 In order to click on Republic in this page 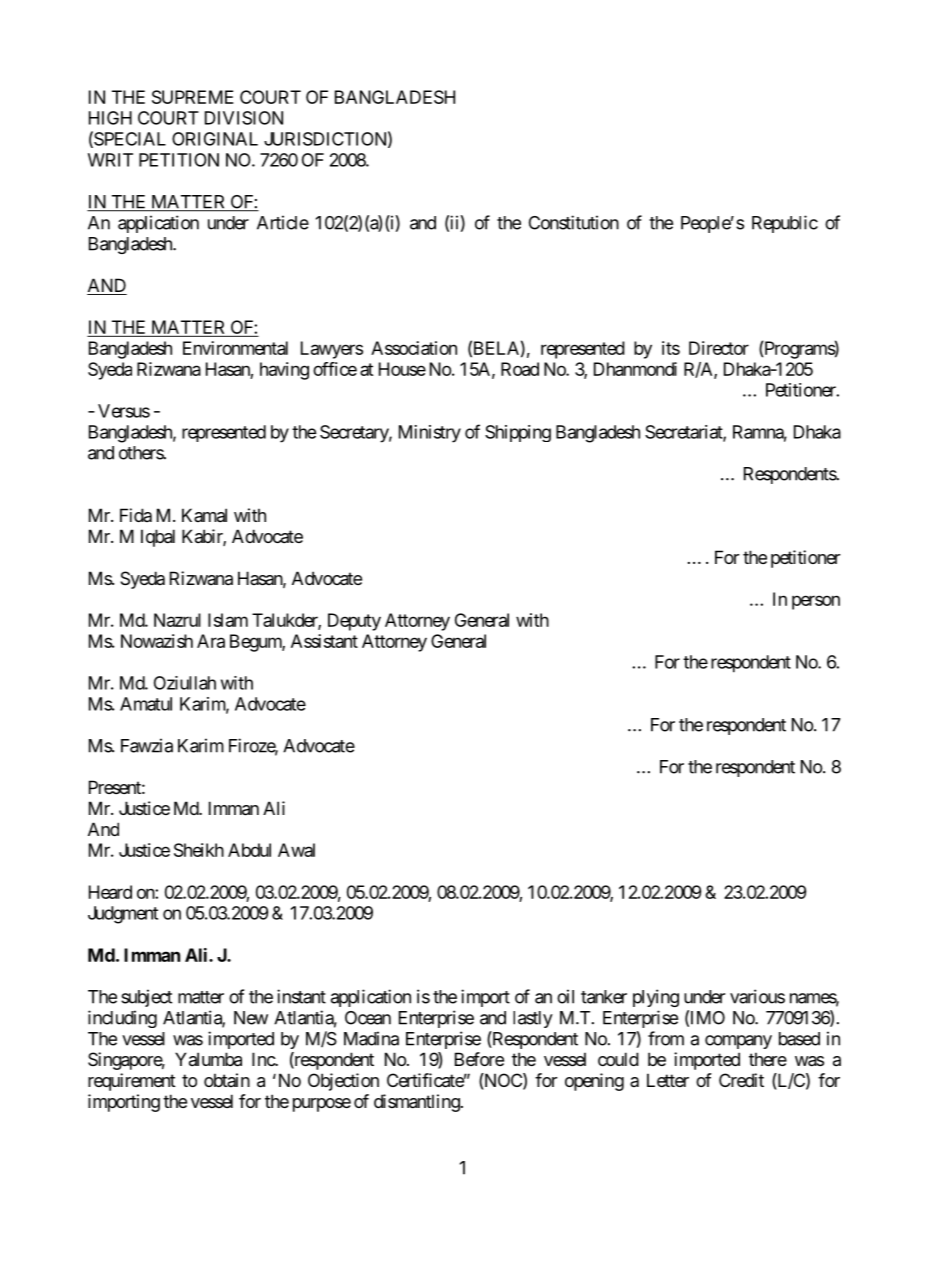, I will do `click(785, 224)`.
